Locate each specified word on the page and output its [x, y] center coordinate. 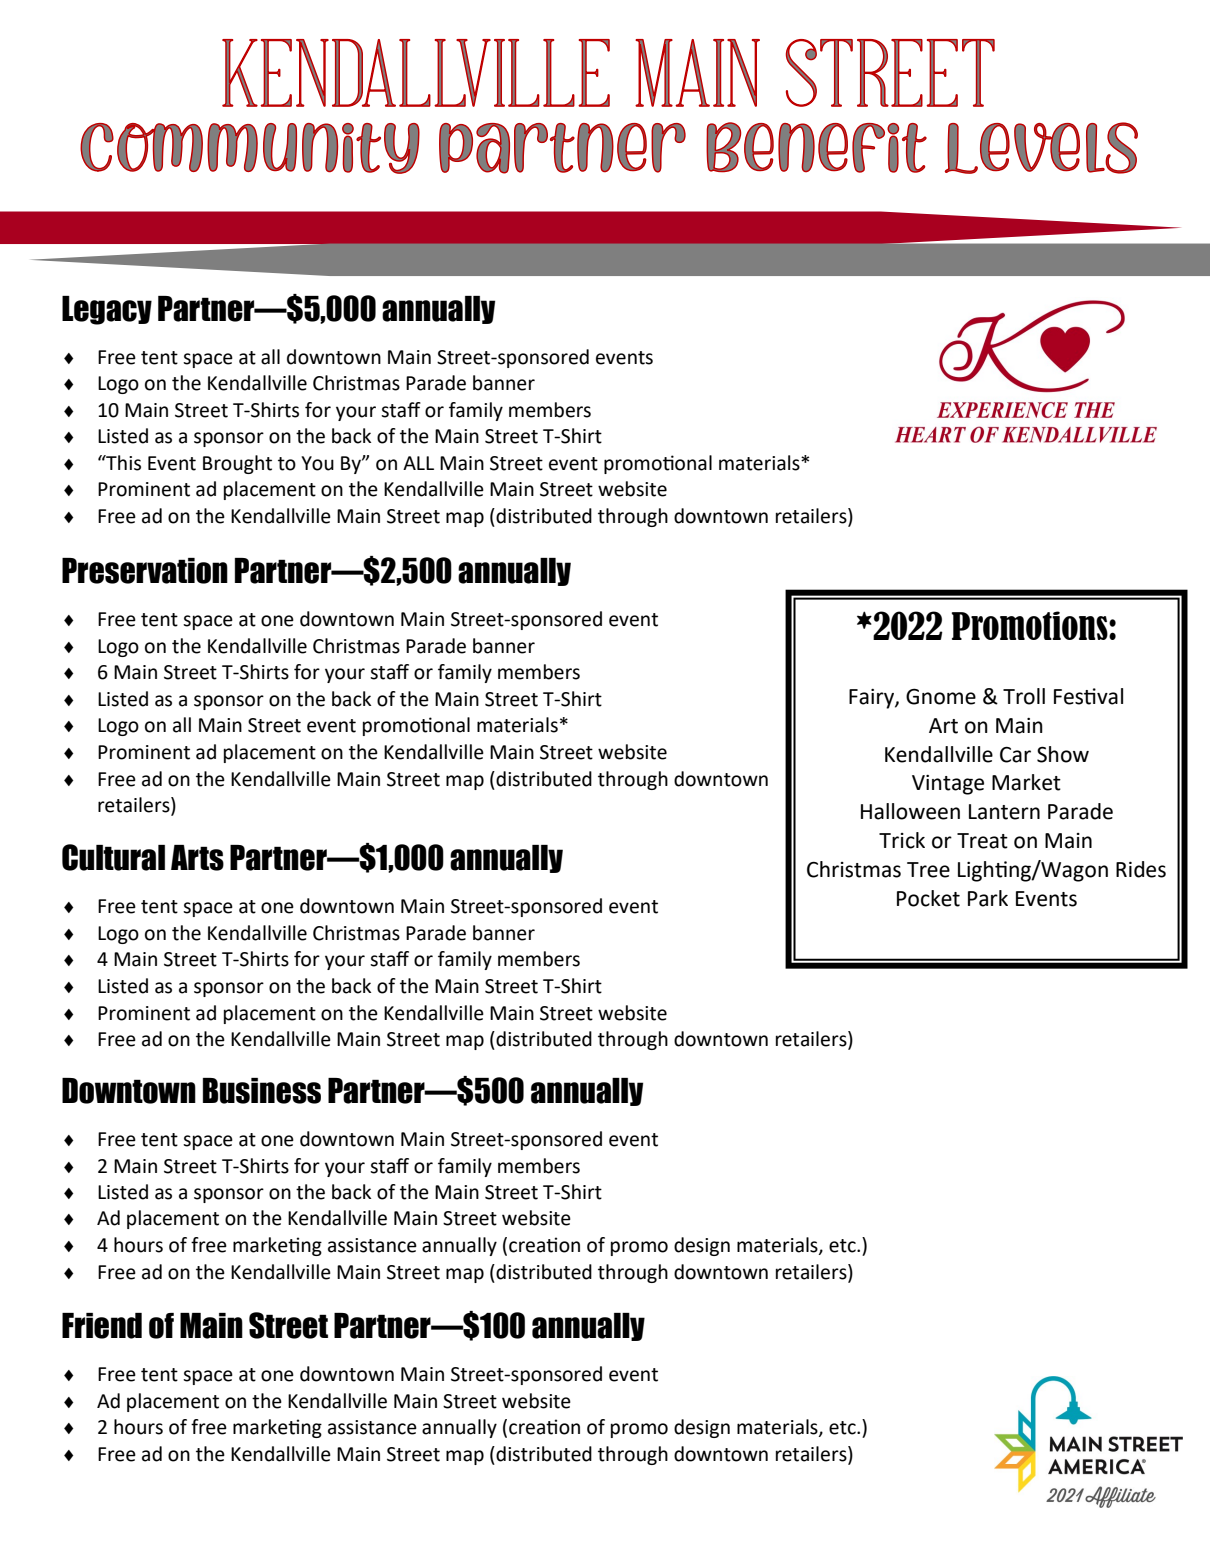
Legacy [107, 310]
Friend [102, 1326]
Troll [1024, 696]
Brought [237, 464]
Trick [902, 840]
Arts [197, 858]
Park [988, 898]
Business [262, 1091]
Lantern [1004, 812]
